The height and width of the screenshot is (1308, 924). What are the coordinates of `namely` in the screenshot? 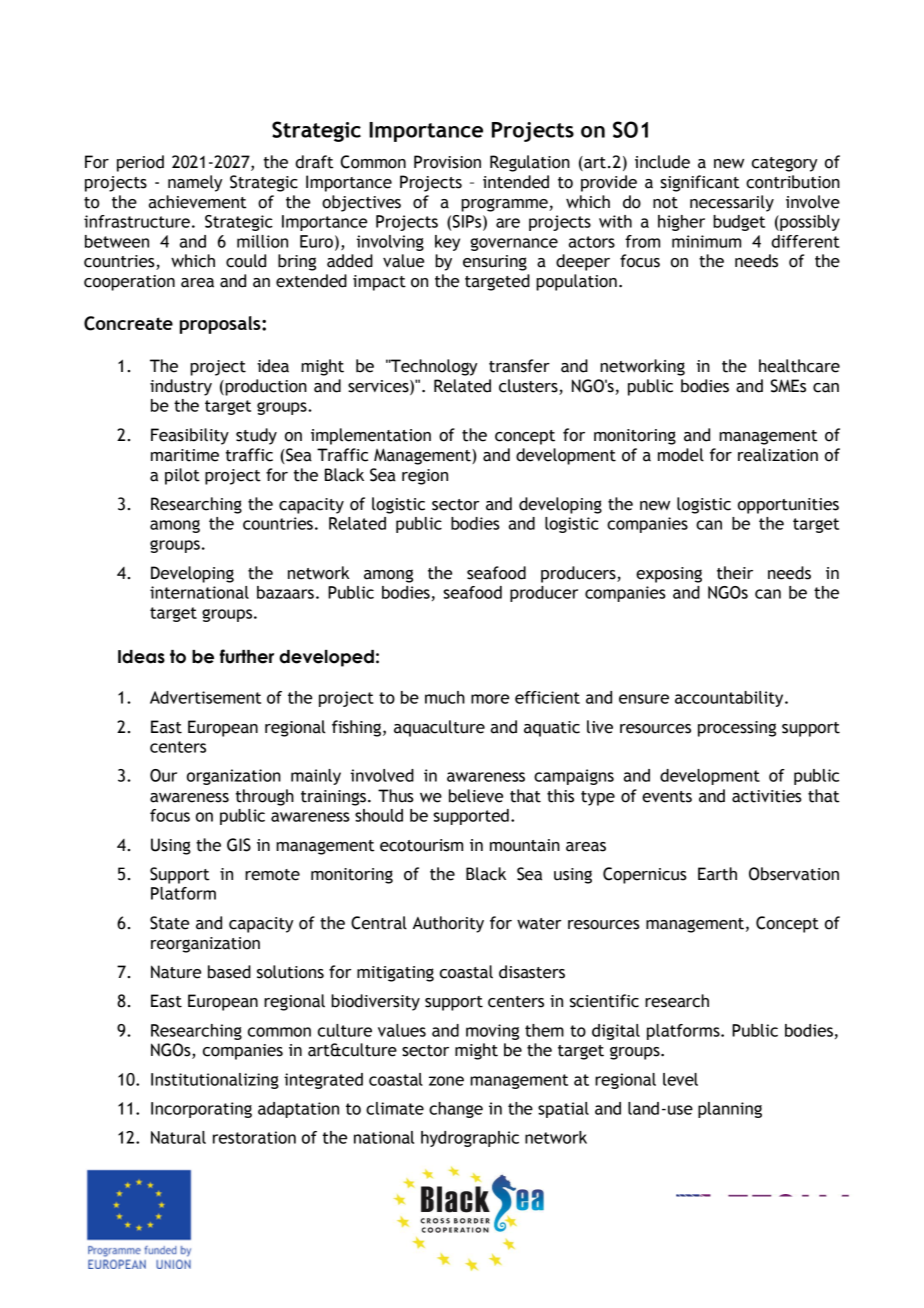 It's located at (195, 183).
